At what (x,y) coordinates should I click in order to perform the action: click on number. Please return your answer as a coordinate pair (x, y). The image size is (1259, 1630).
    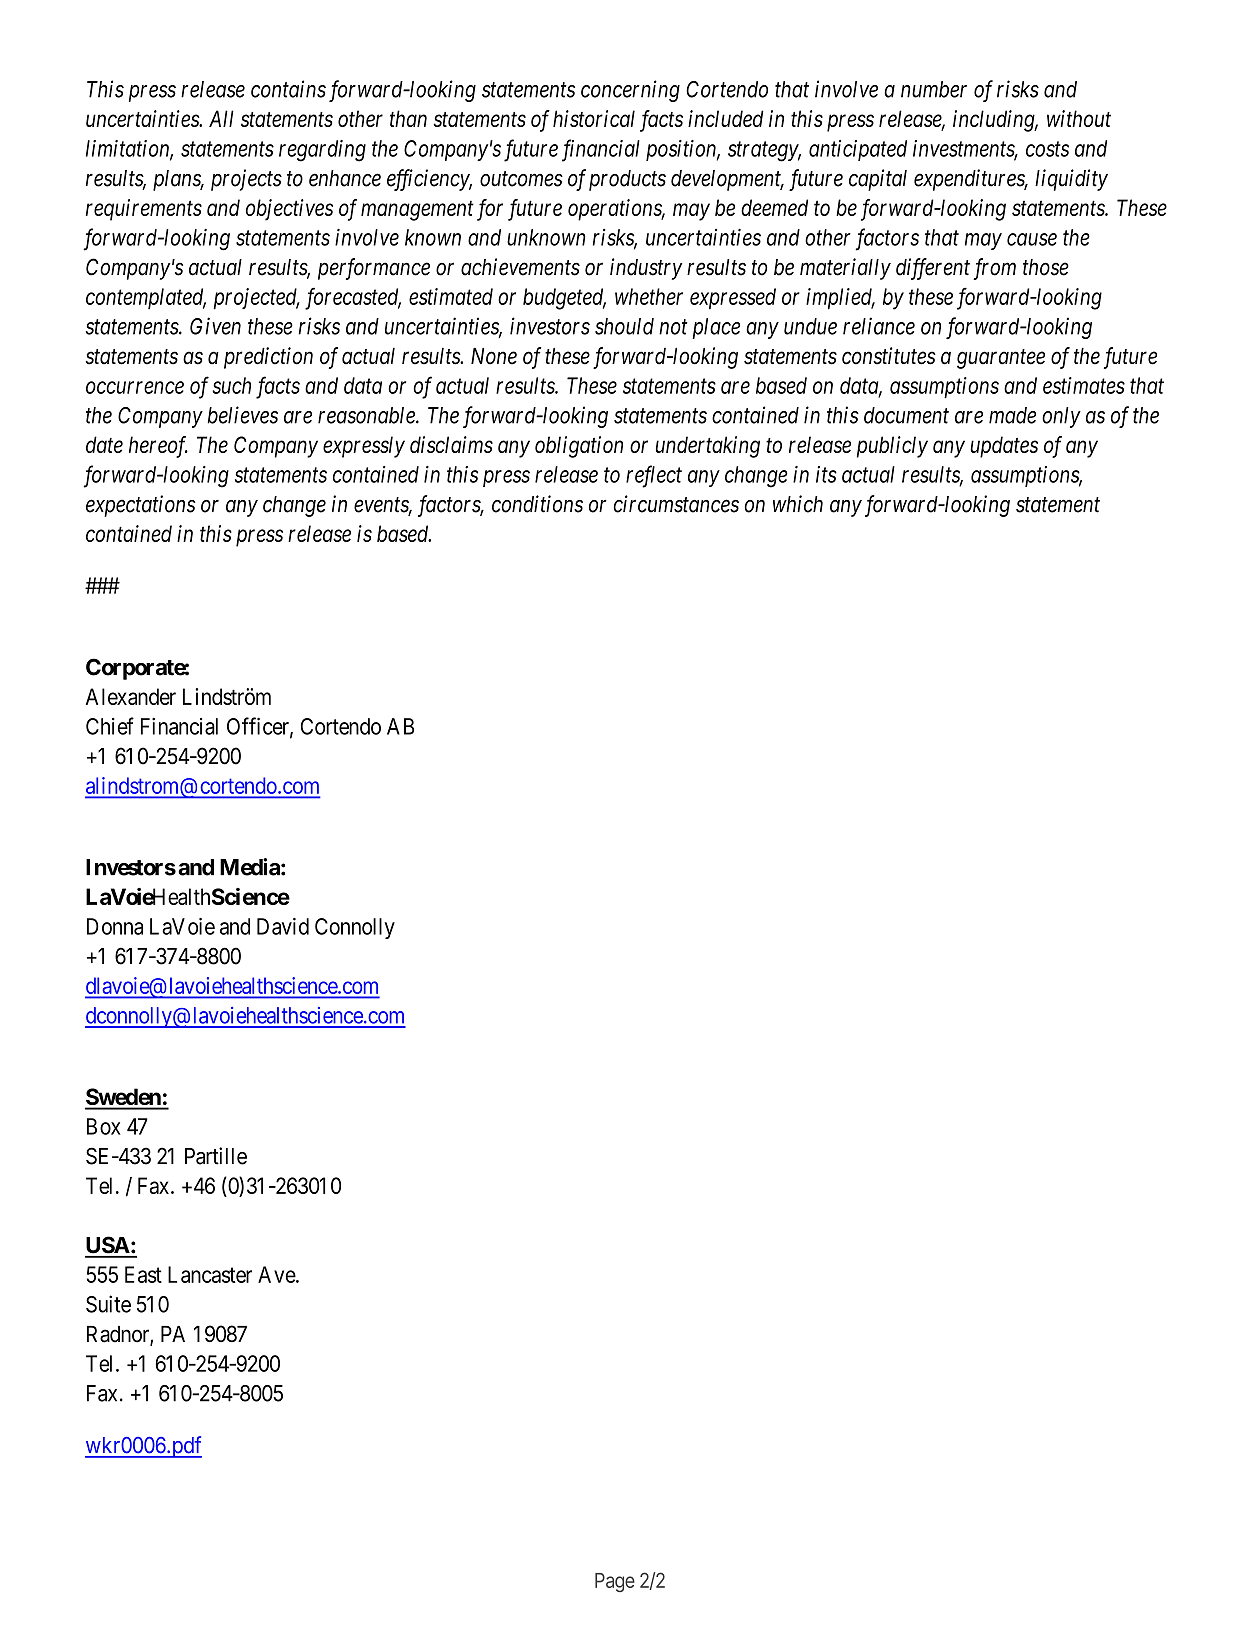
    Looking at the image, I should click on (934, 89).
